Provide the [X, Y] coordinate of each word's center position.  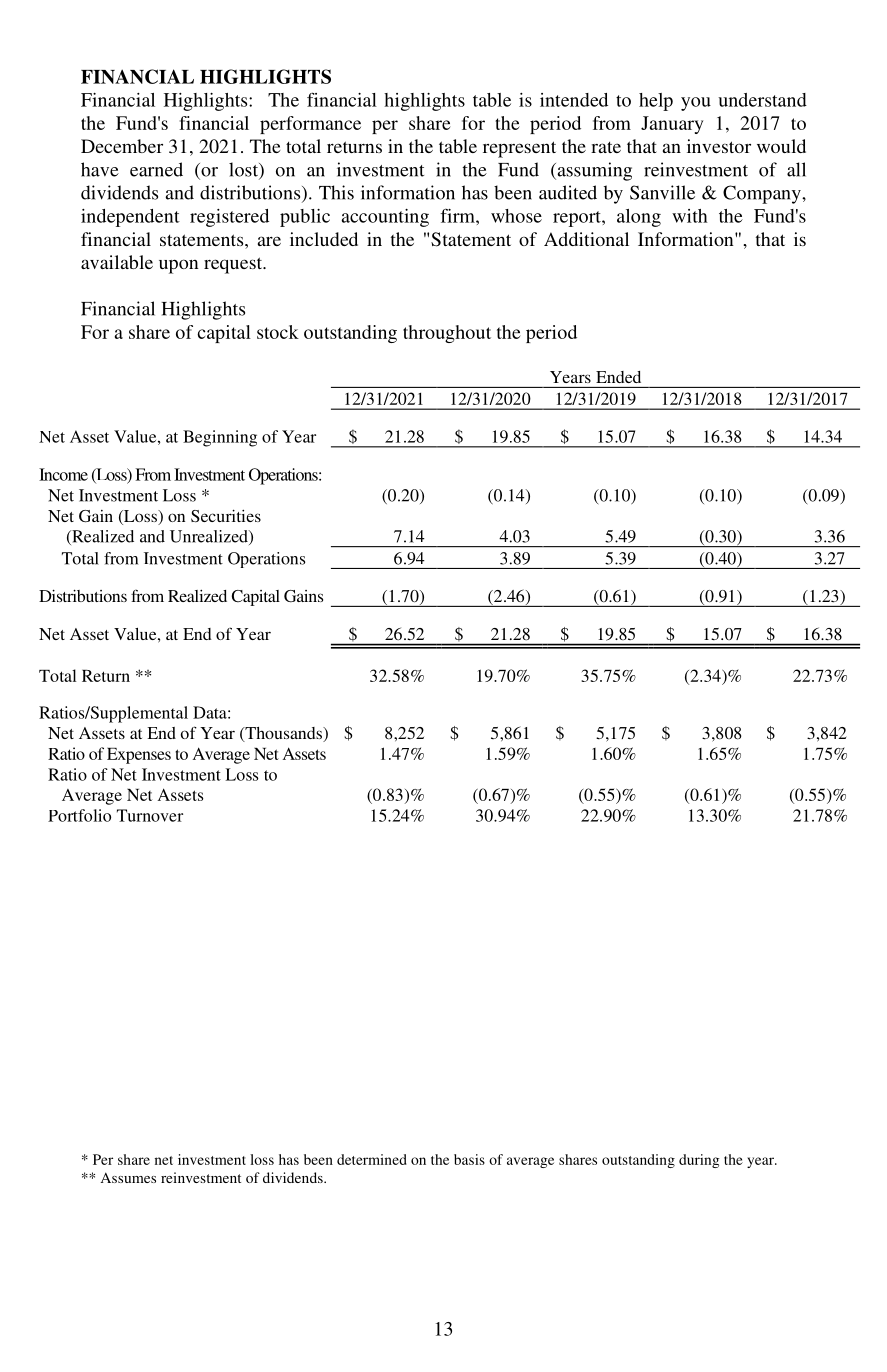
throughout [447, 334]
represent [519, 149]
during [699, 1161]
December [122, 146]
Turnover [150, 815]
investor [719, 146]
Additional [586, 239]
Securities [226, 516]
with [690, 216]
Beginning [220, 438]
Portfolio [79, 815]
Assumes [128, 1177]
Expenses [139, 756]
